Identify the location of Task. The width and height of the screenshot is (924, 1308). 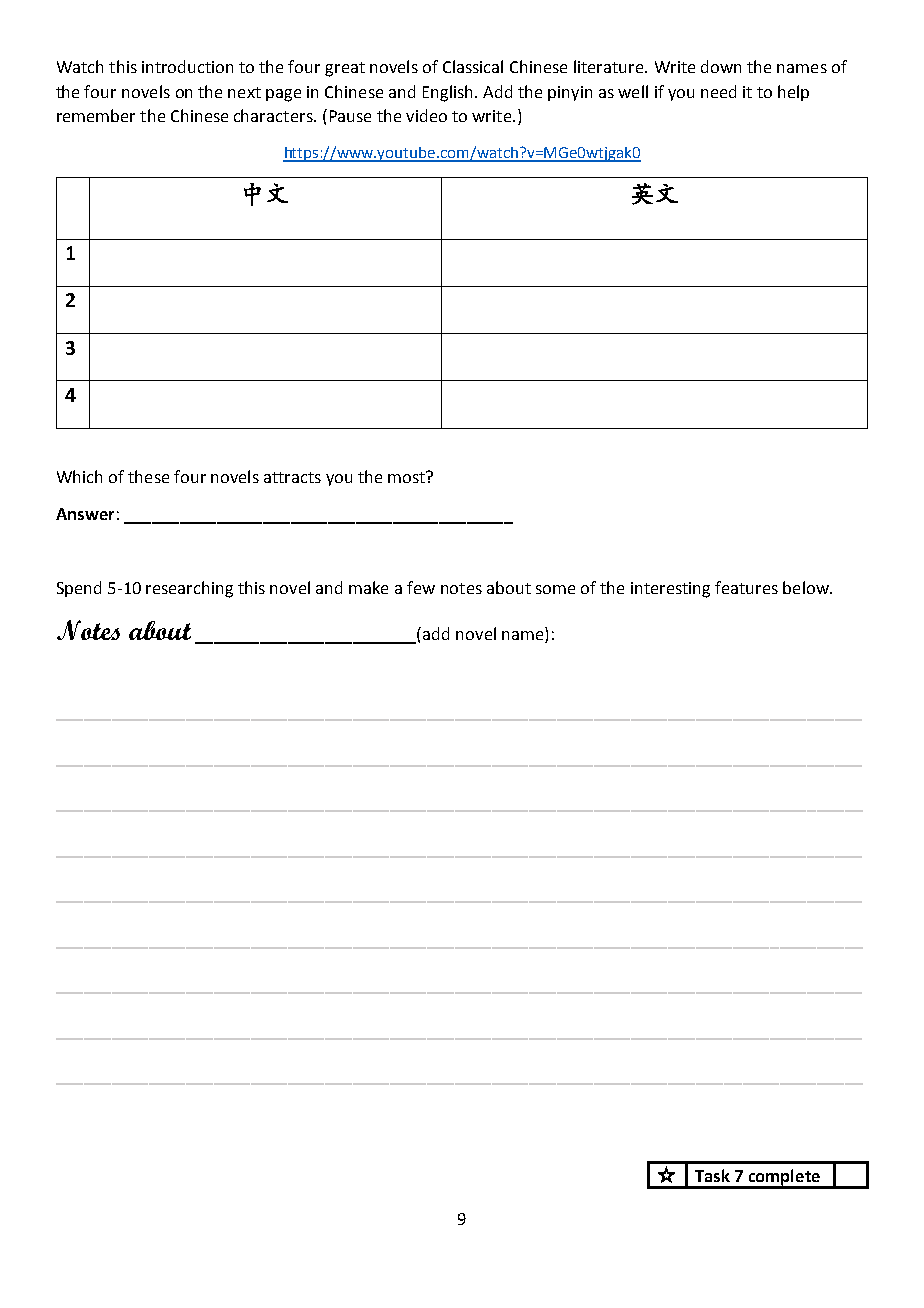
(712, 1175).
